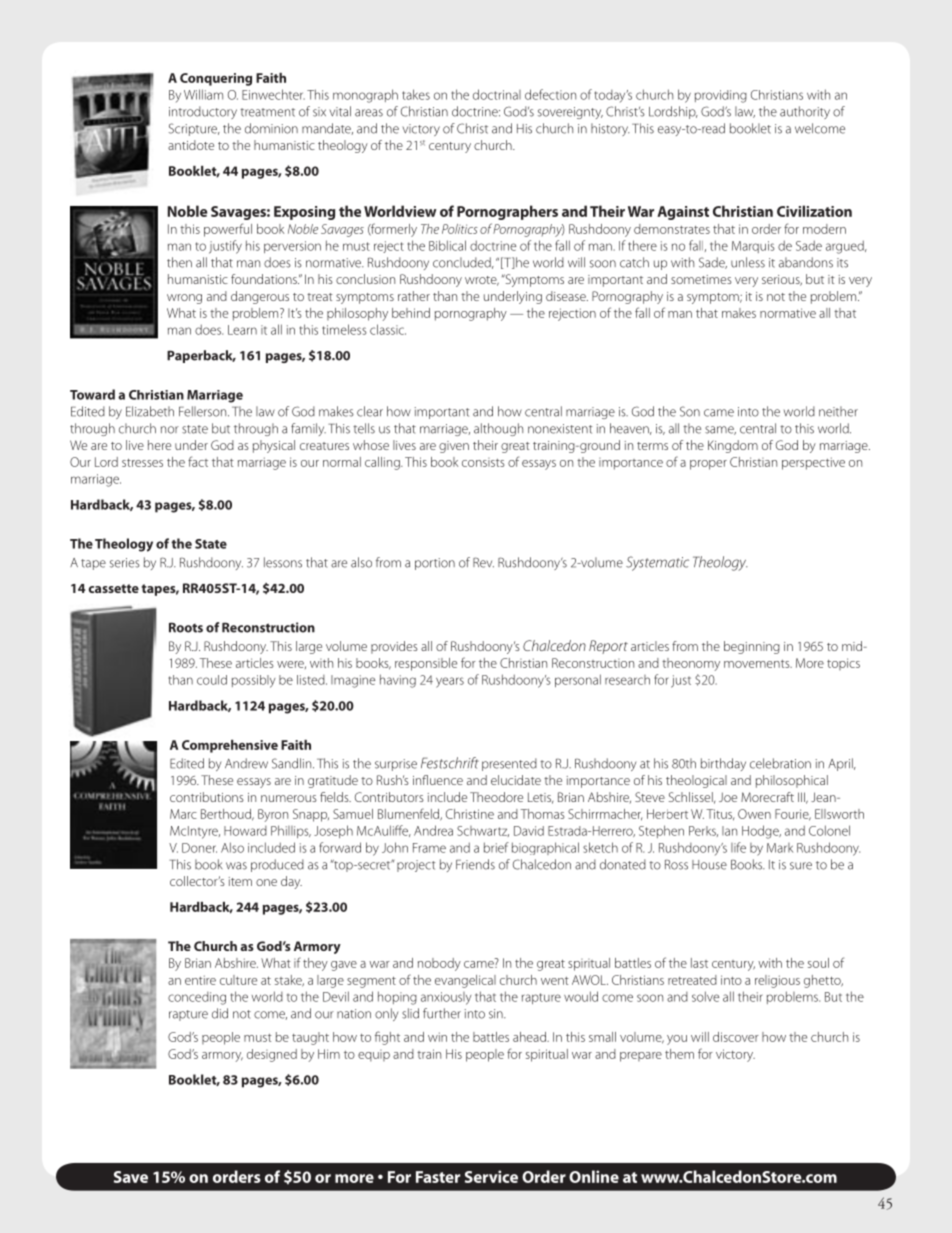 This screenshot has height=1233, width=952. Describe the element at coordinates (699, 963) in the screenshot. I see `last` at that location.
